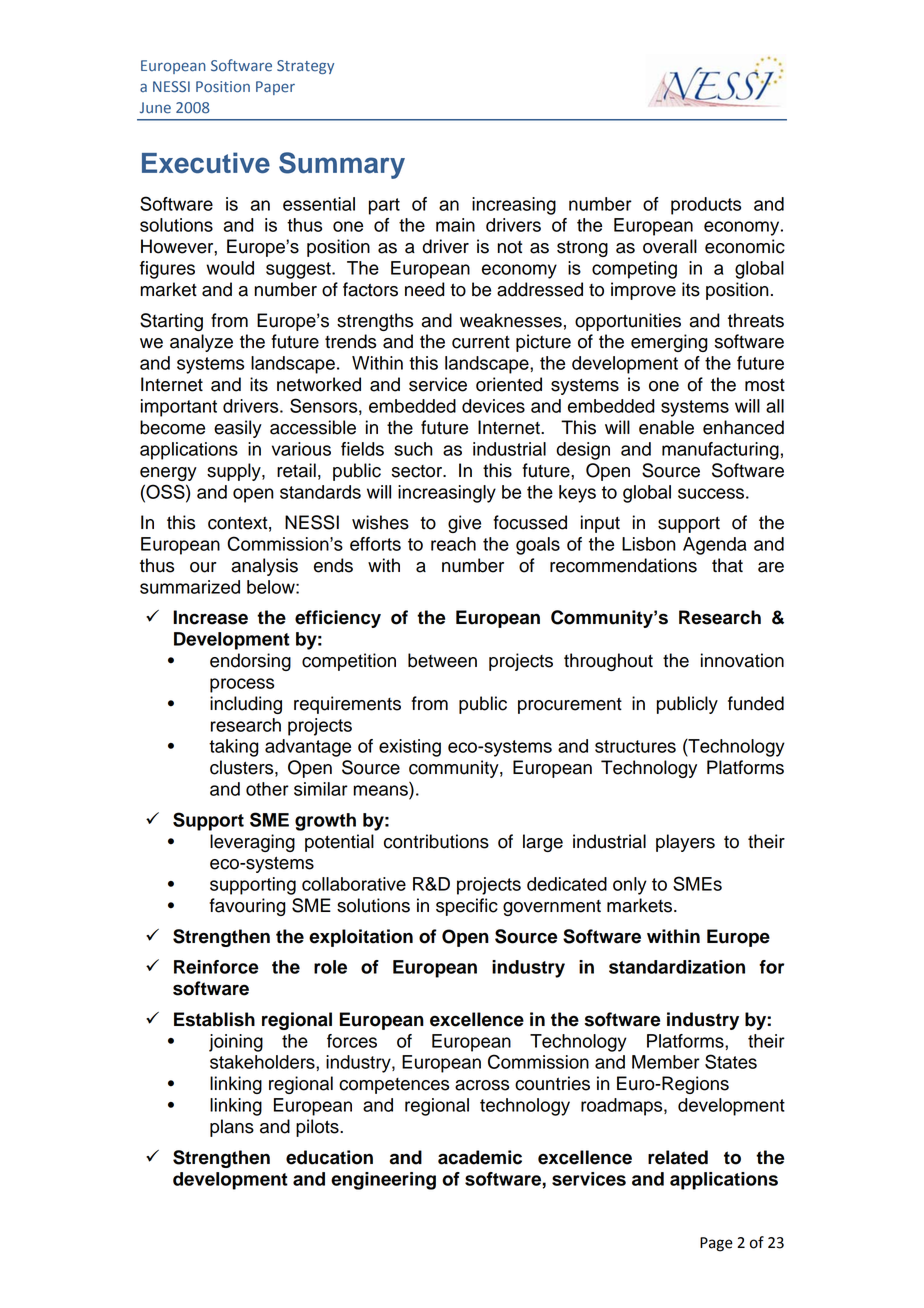 Image resolution: width=924 pixels, height=1308 pixels. I want to click on innovation, so click(742, 660).
